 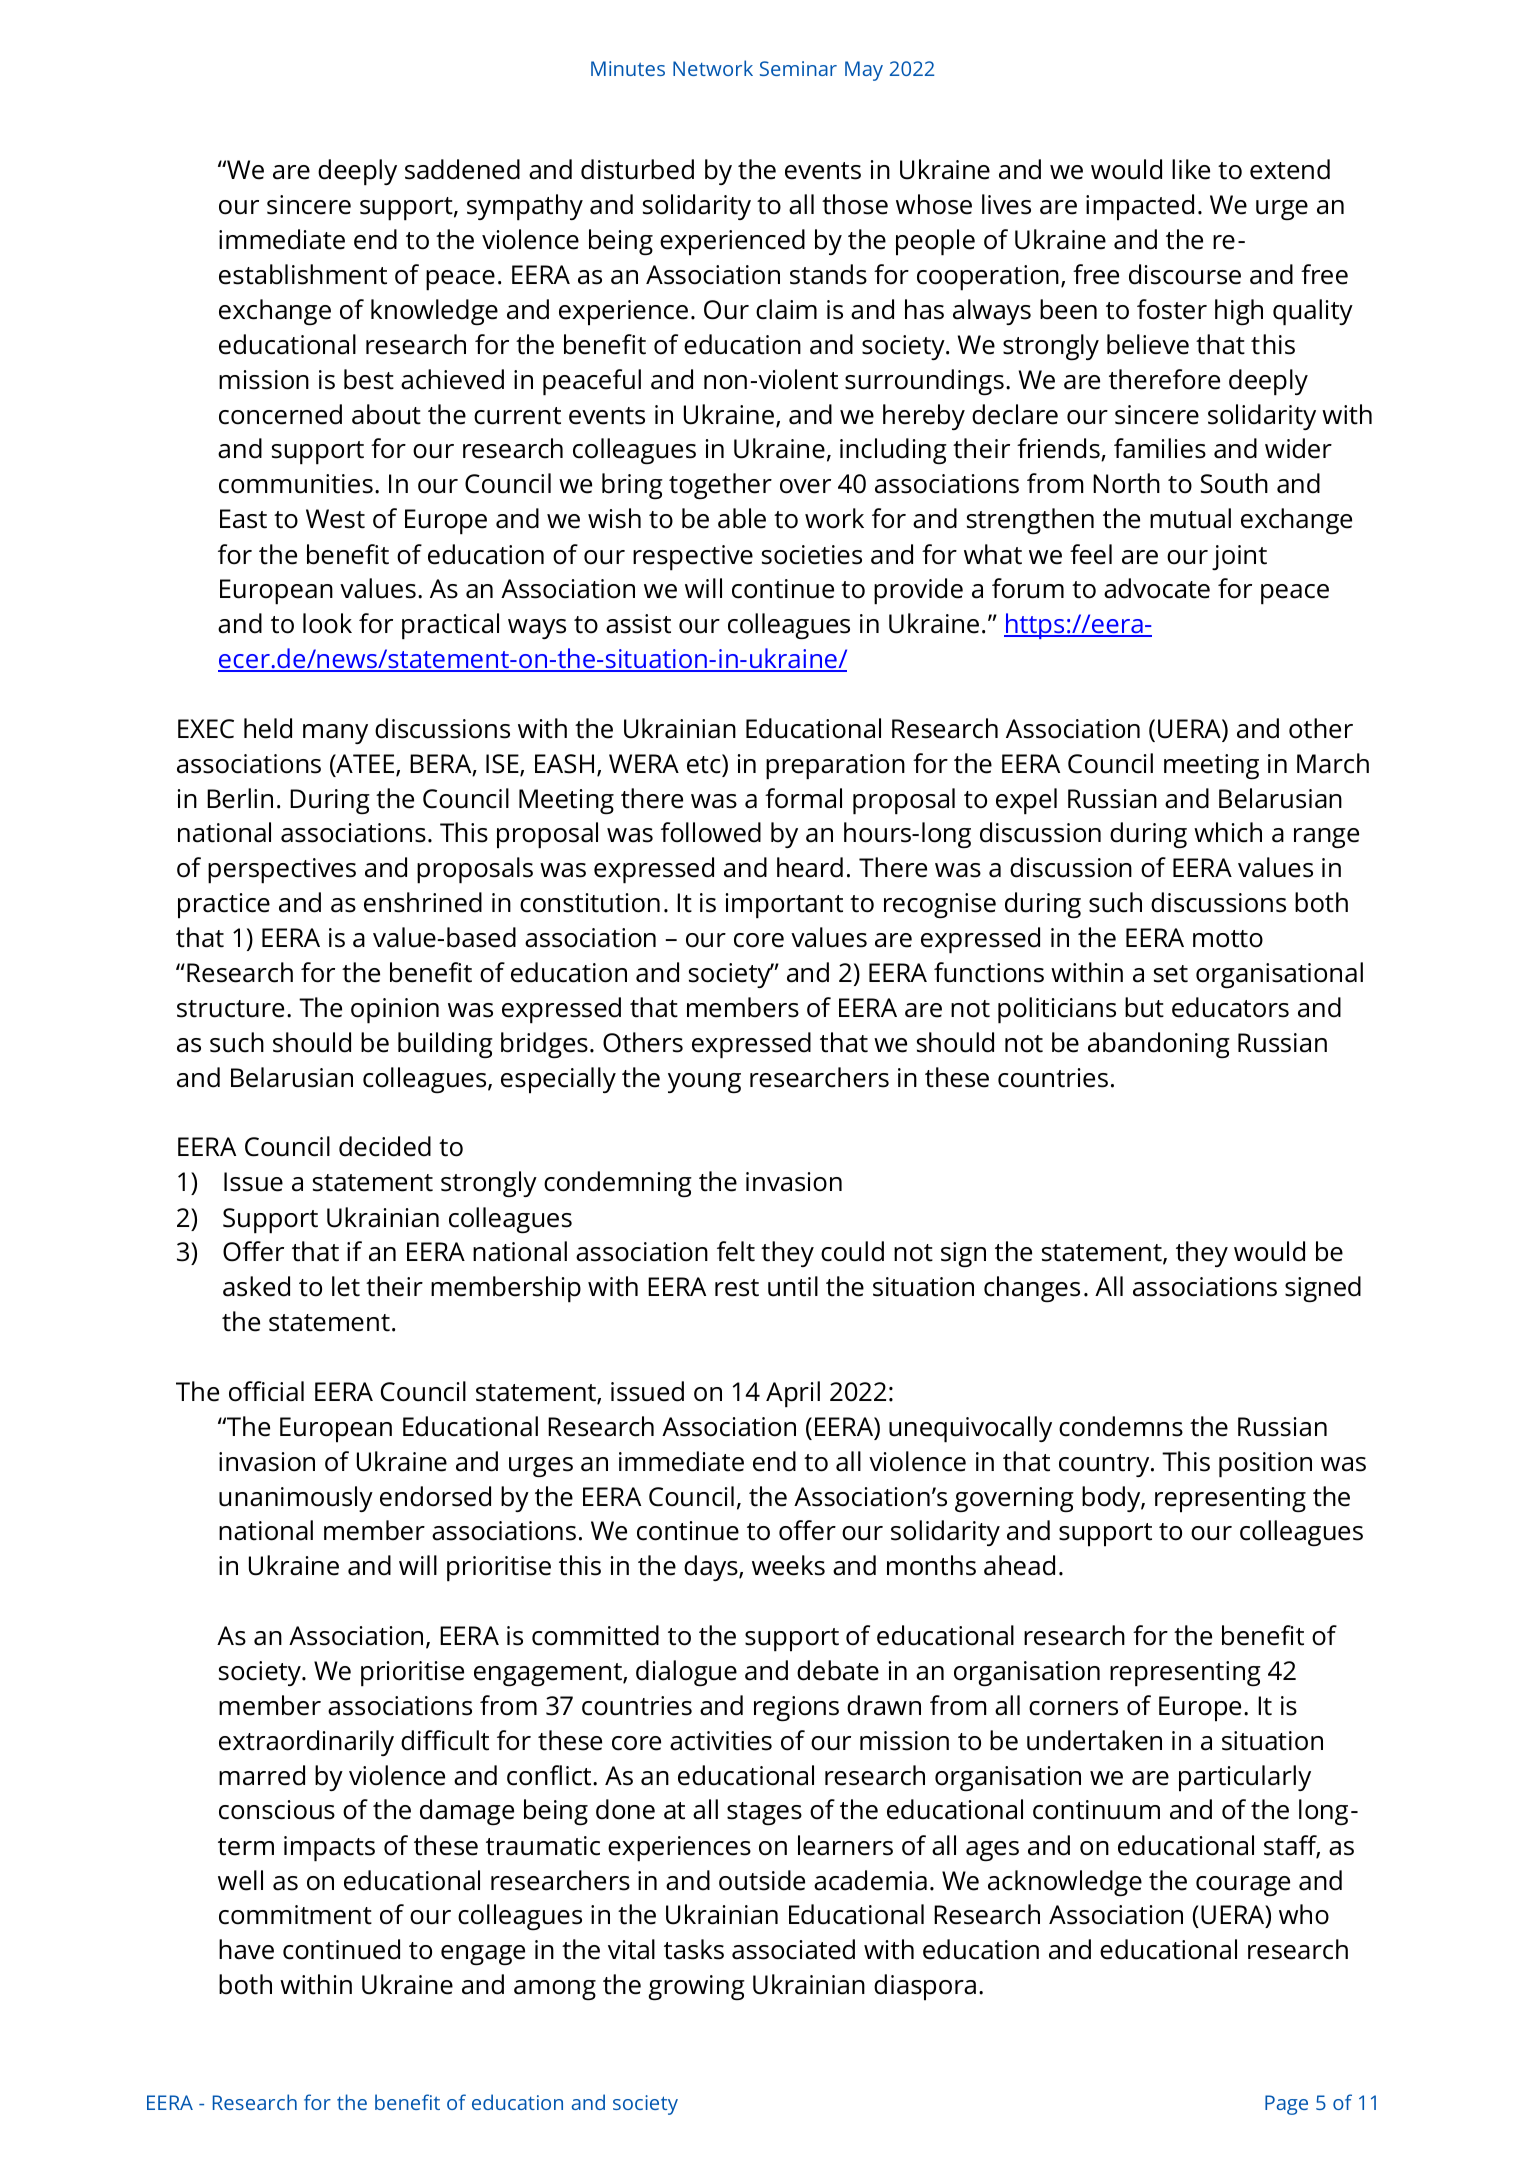 I want to click on Seminar, so click(x=798, y=68).
